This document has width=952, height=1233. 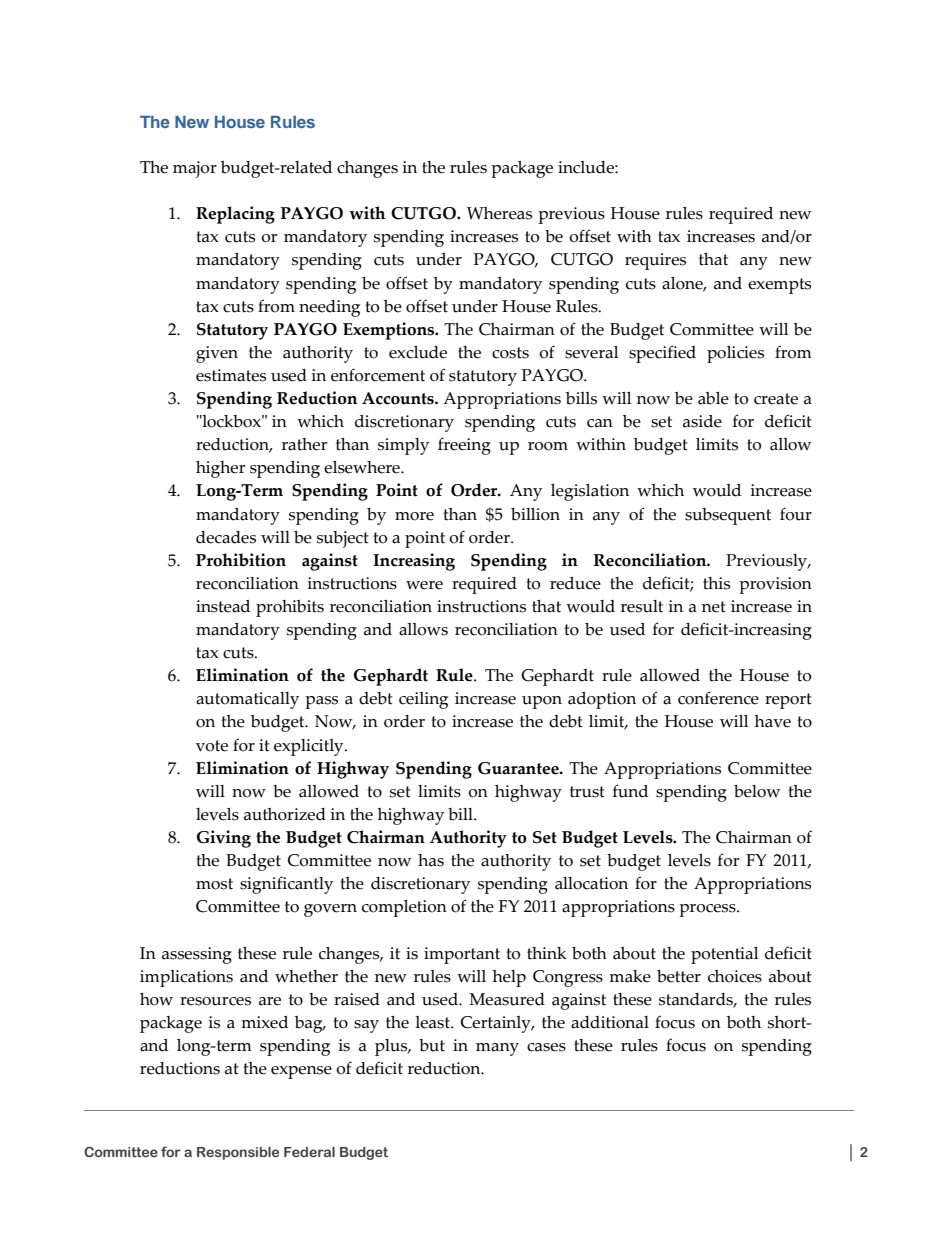 I want to click on Whereas, so click(x=499, y=213).
